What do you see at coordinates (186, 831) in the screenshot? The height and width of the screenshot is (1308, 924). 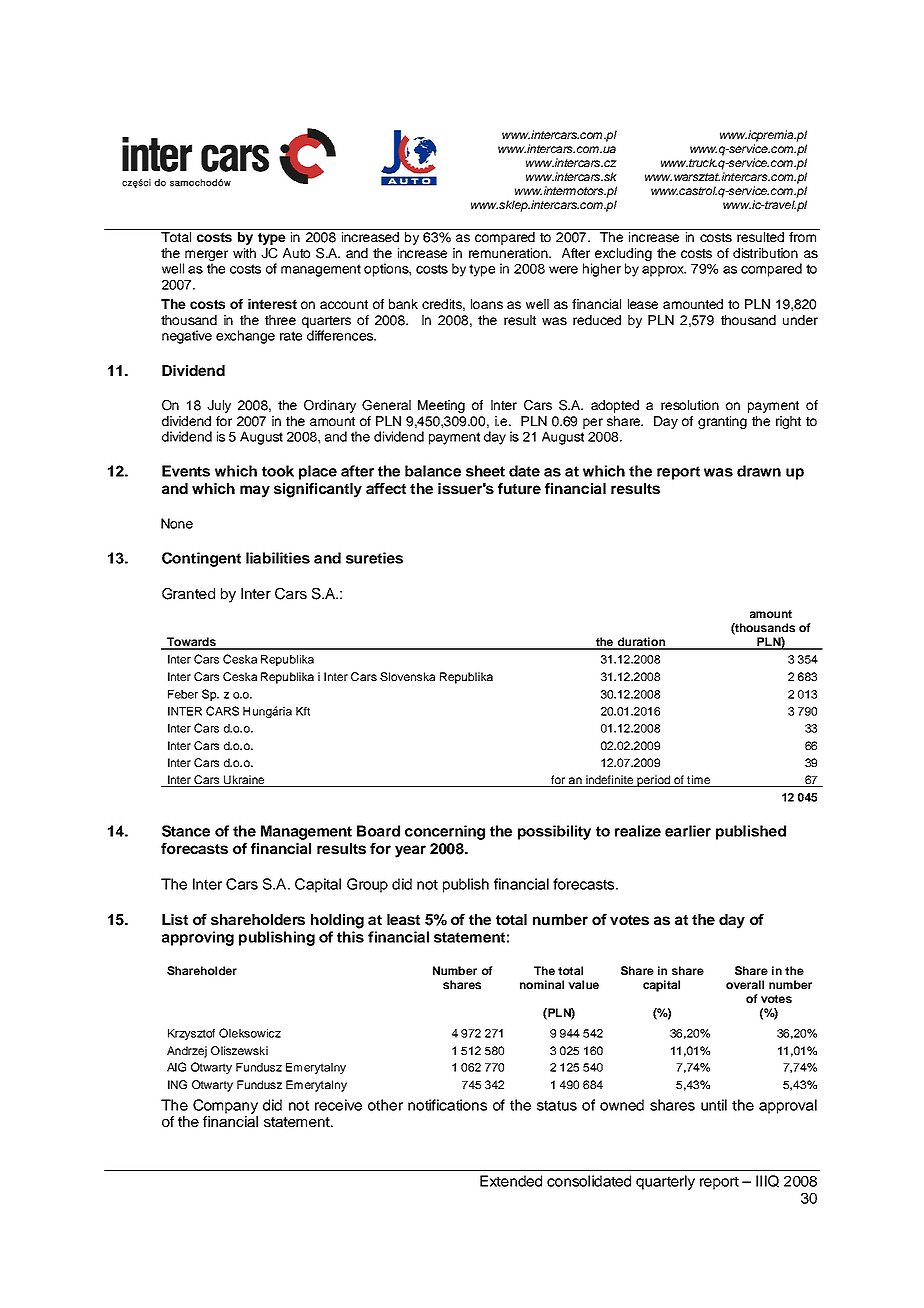 I see `Stance` at bounding box center [186, 831].
